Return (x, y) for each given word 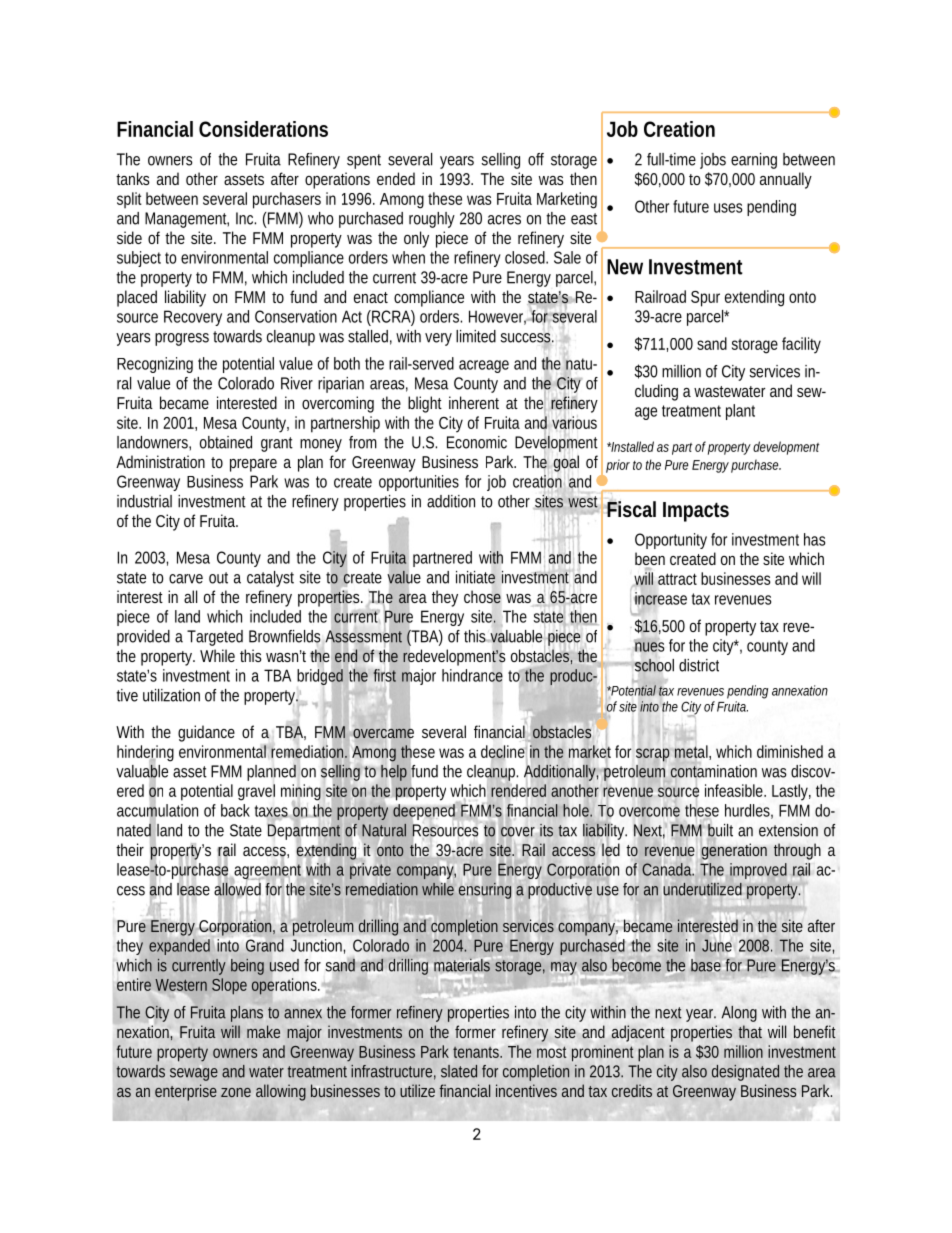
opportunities (419, 483)
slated (459, 1071)
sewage (194, 1074)
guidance (206, 733)
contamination (713, 771)
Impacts (696, 512)
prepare (253, 465)
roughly (432, 220)
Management (187, 220)
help (394, 773)
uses (728, 208)
